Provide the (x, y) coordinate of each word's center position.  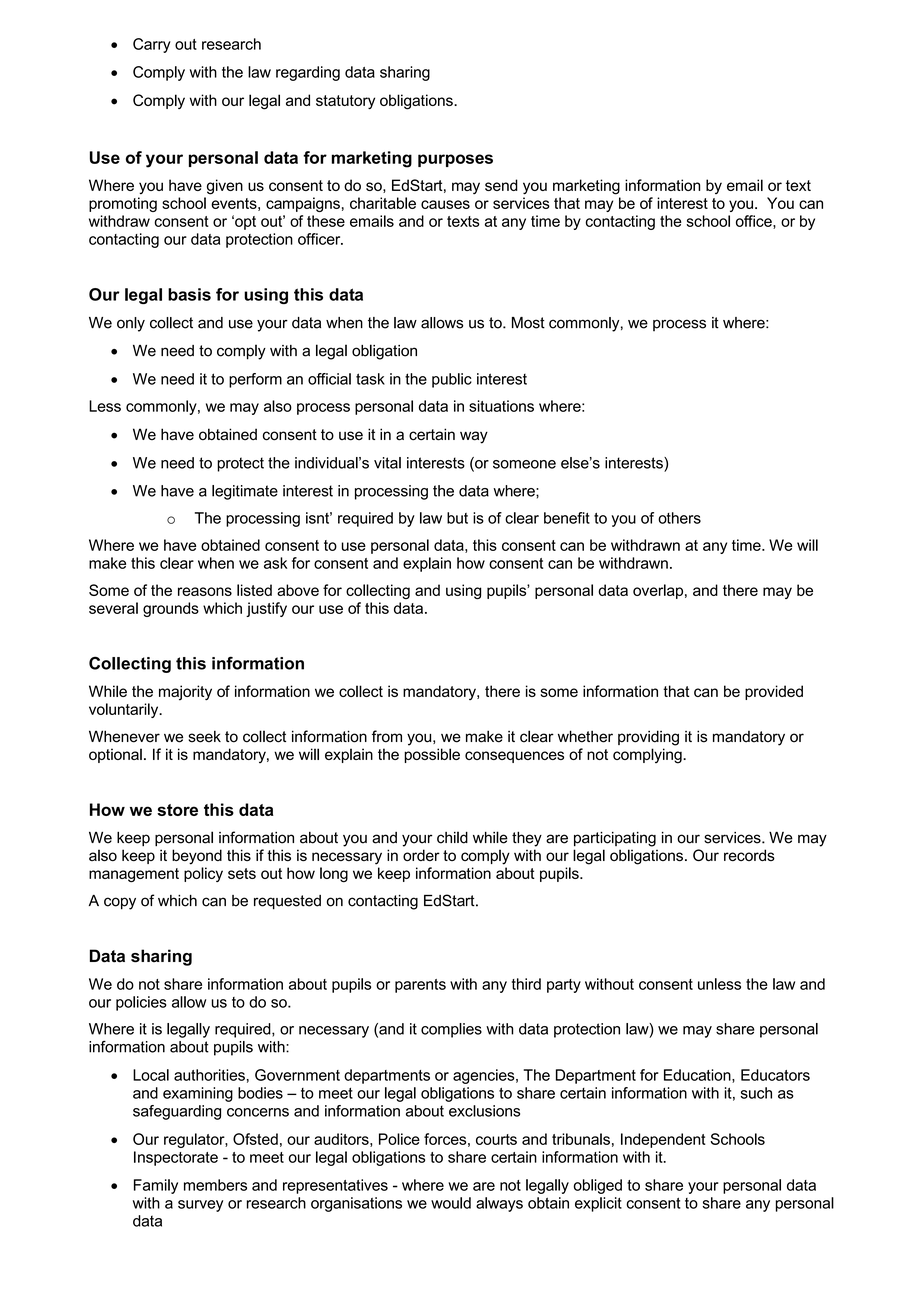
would (451, 1203)
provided (774, 692)
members (215, 1185)
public (452, 380)
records (749, 855)
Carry (152, 45)
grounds (171, 609)
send (501, 185)
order (421, 855)
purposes (455, 160)
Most (528, 323)
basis (189, 294)
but (457, 518)
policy (203, 874)
